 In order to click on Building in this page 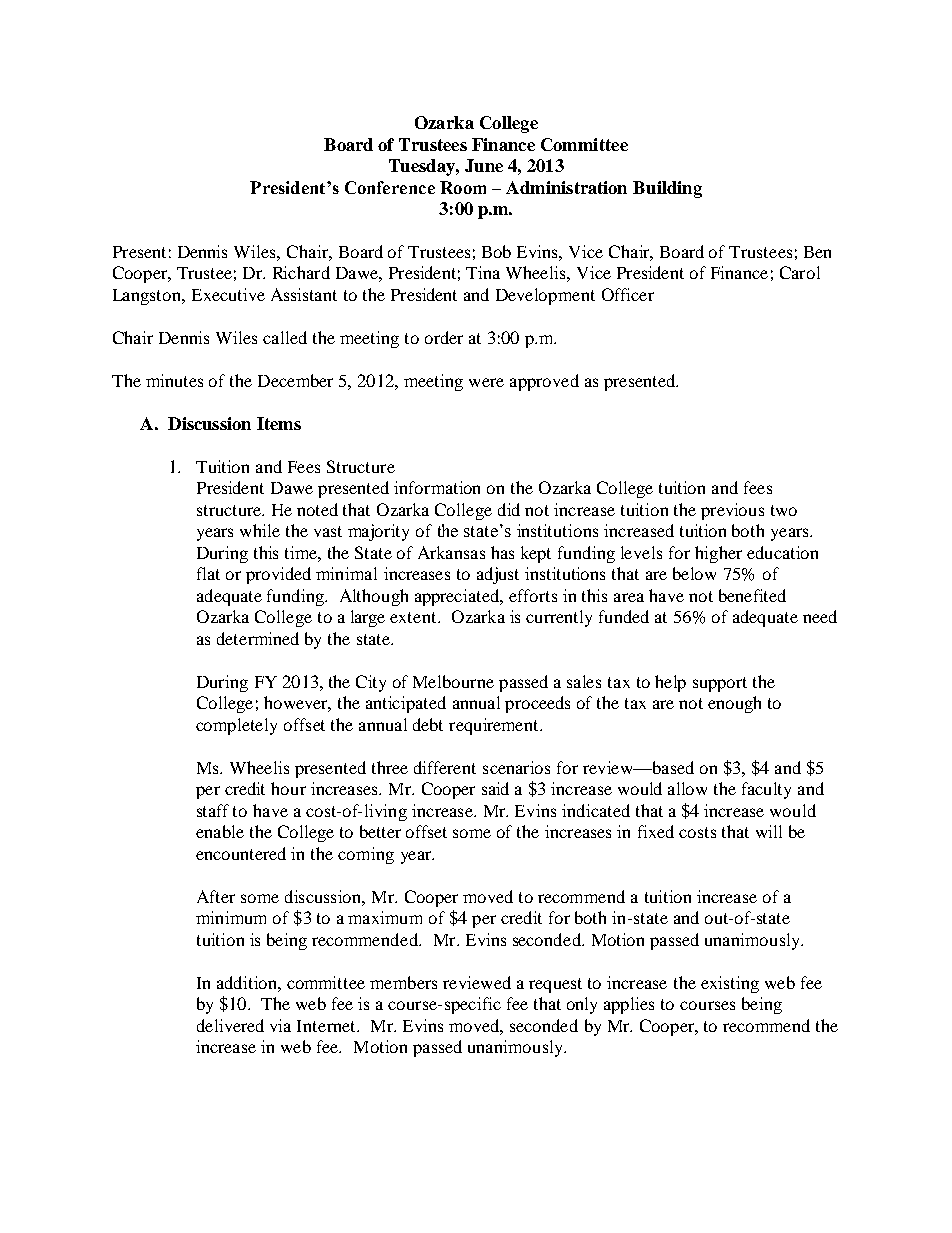, I will do `click(667, 189)`.
